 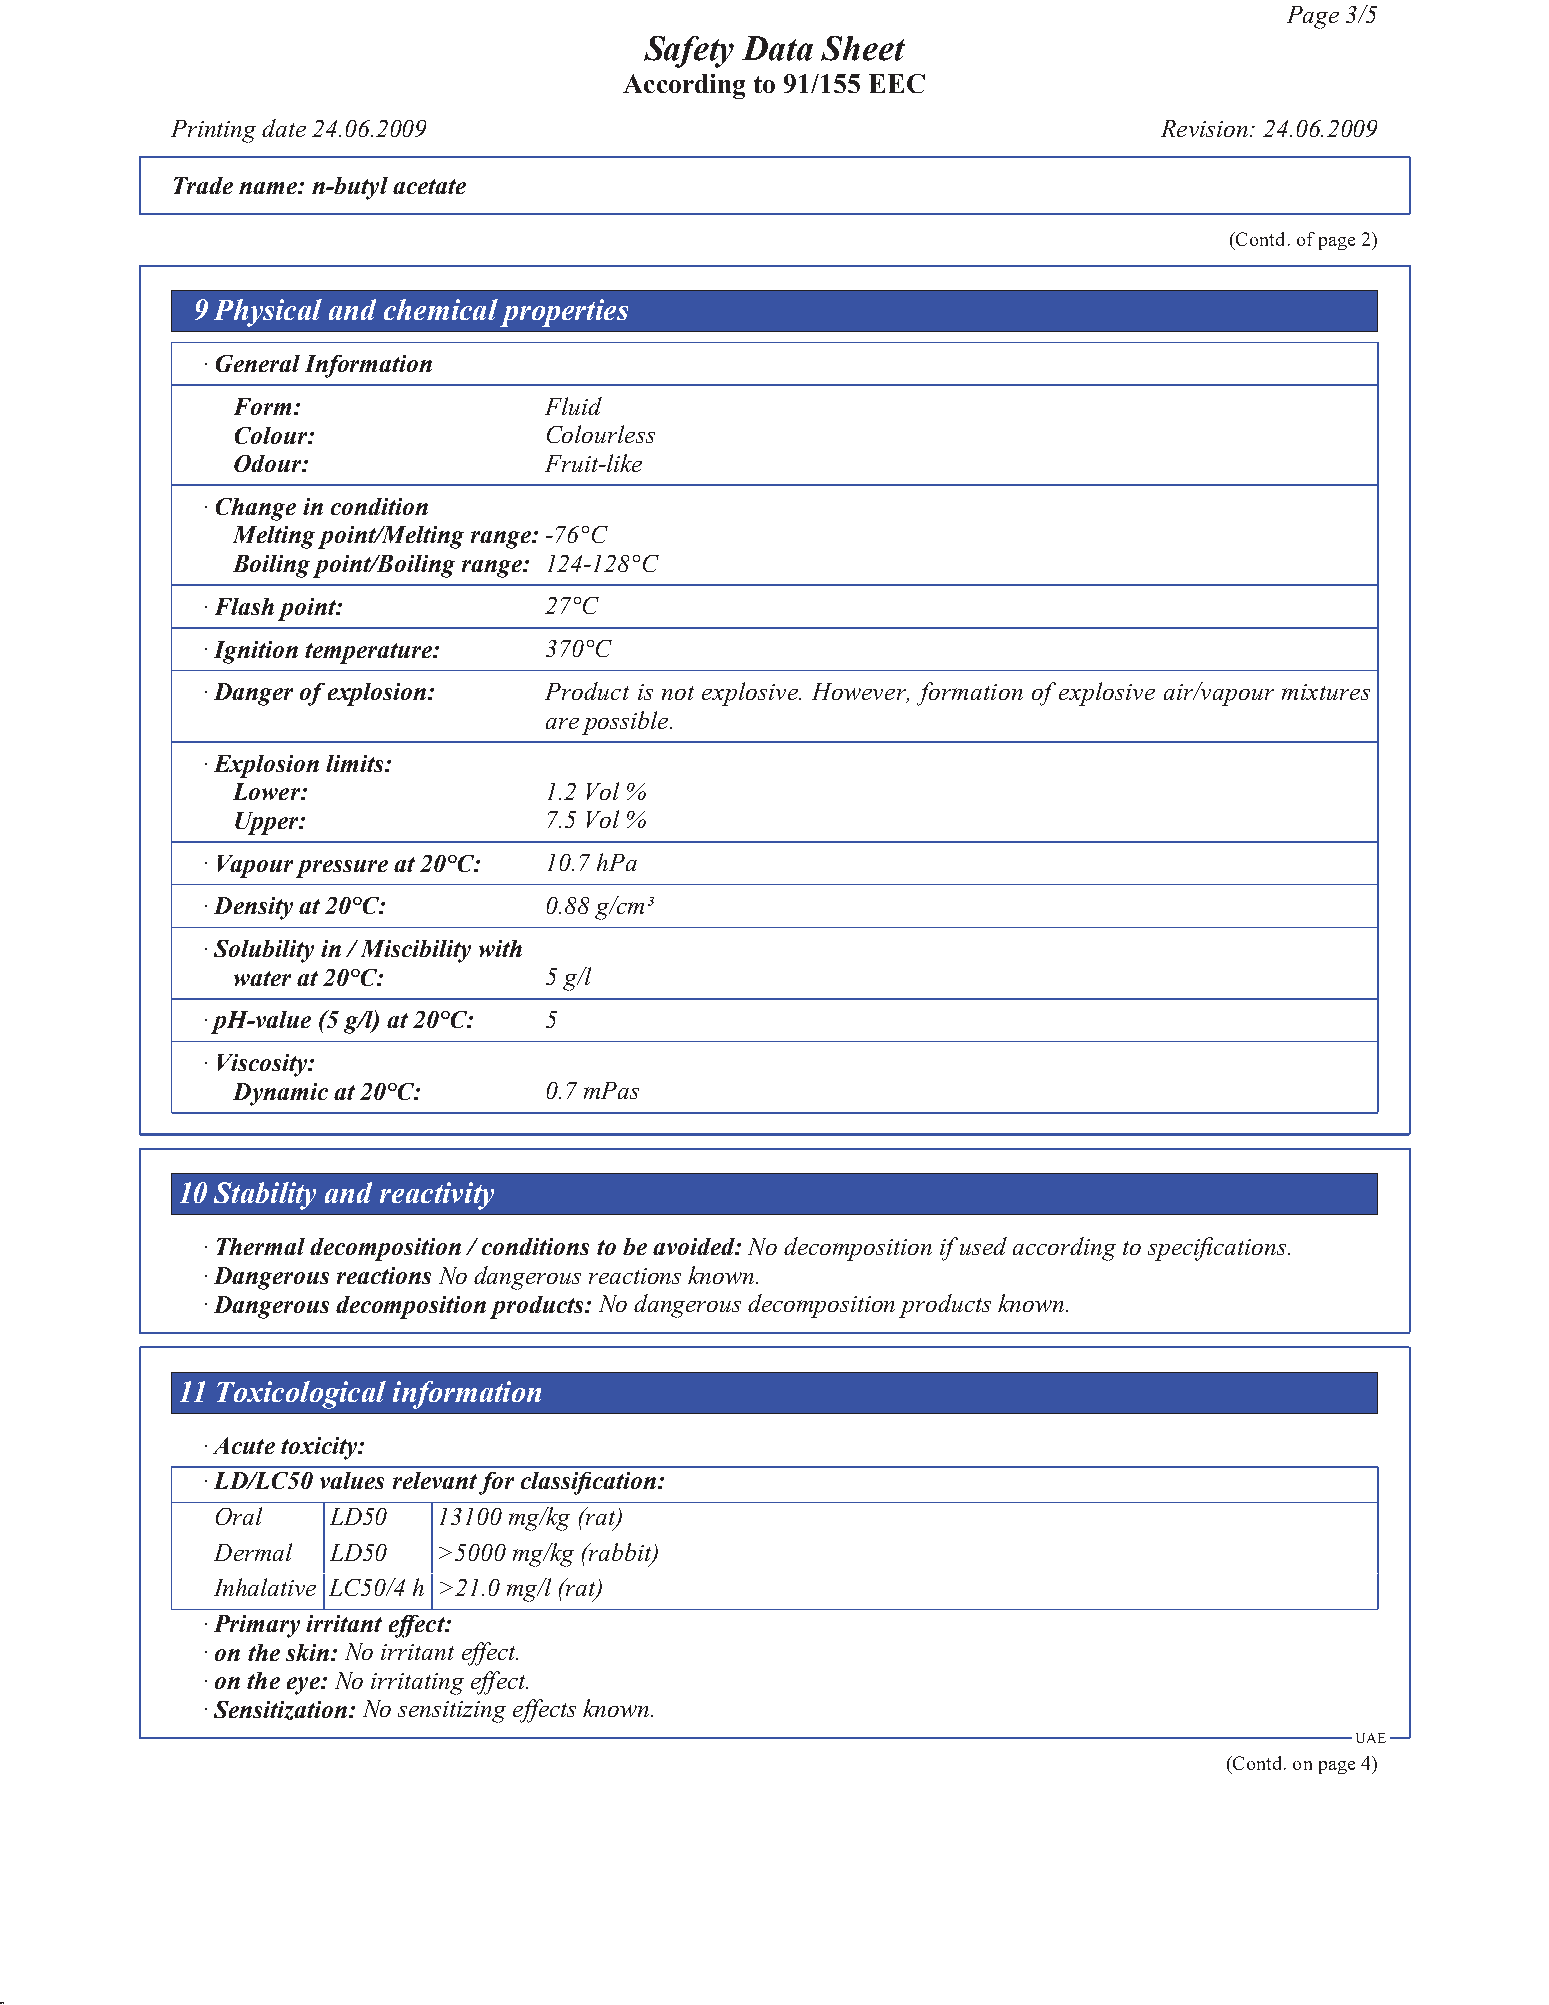 I want to click on Stability, so click(x=265, y=1196).
